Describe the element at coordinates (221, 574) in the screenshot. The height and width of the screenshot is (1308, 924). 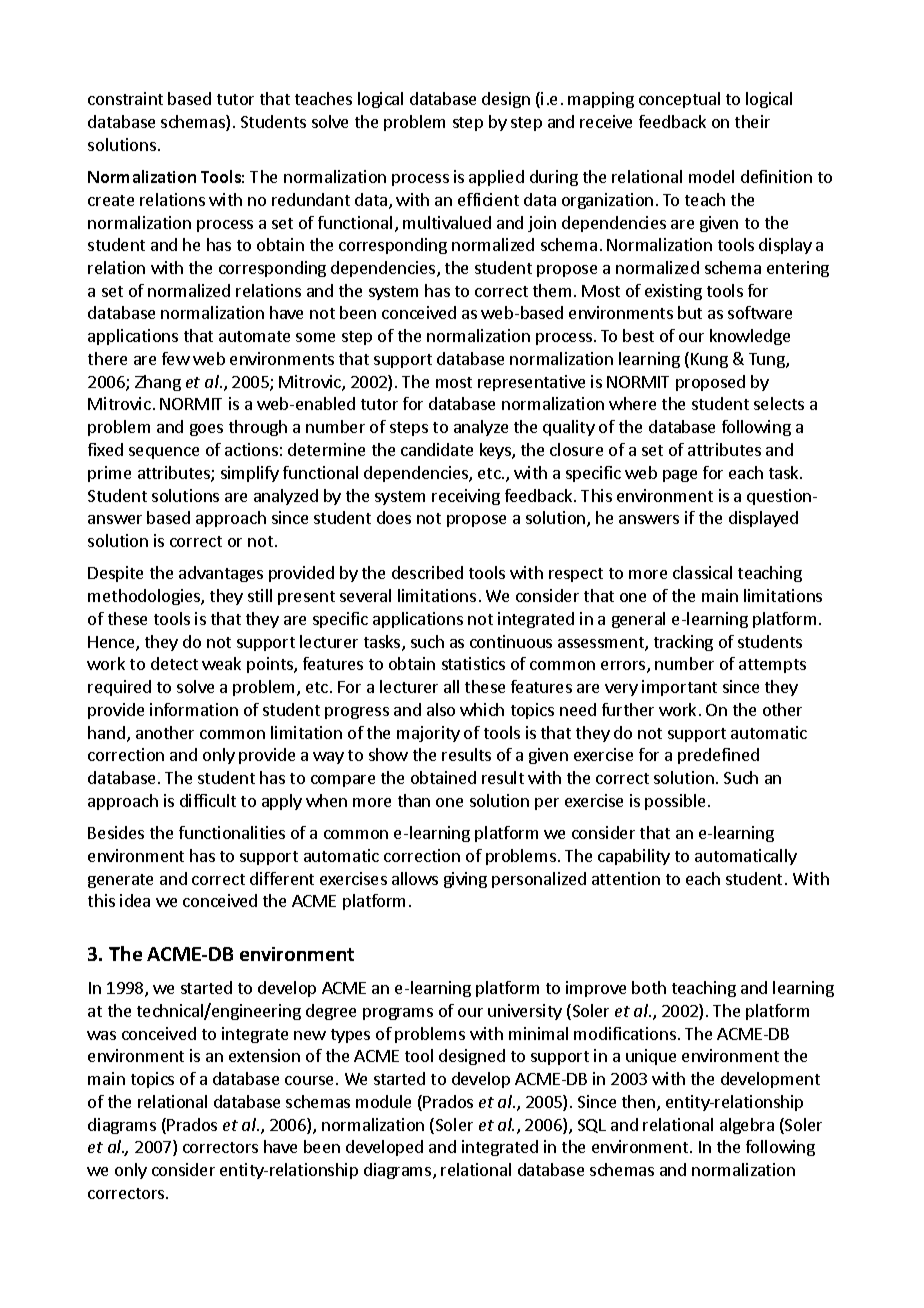
I see `advantages` at that location.
